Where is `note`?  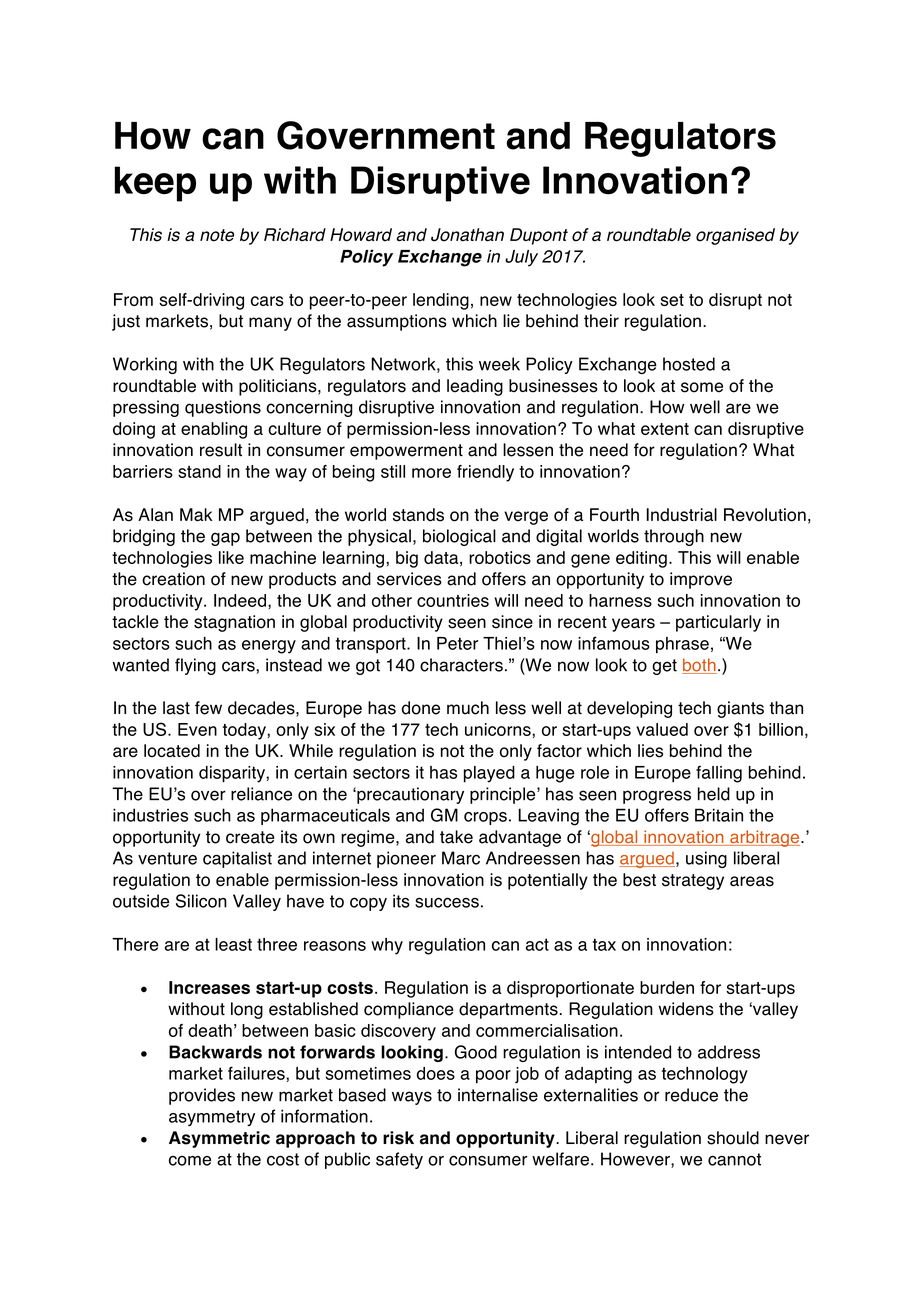
note is located at coordinates (217, 235).
